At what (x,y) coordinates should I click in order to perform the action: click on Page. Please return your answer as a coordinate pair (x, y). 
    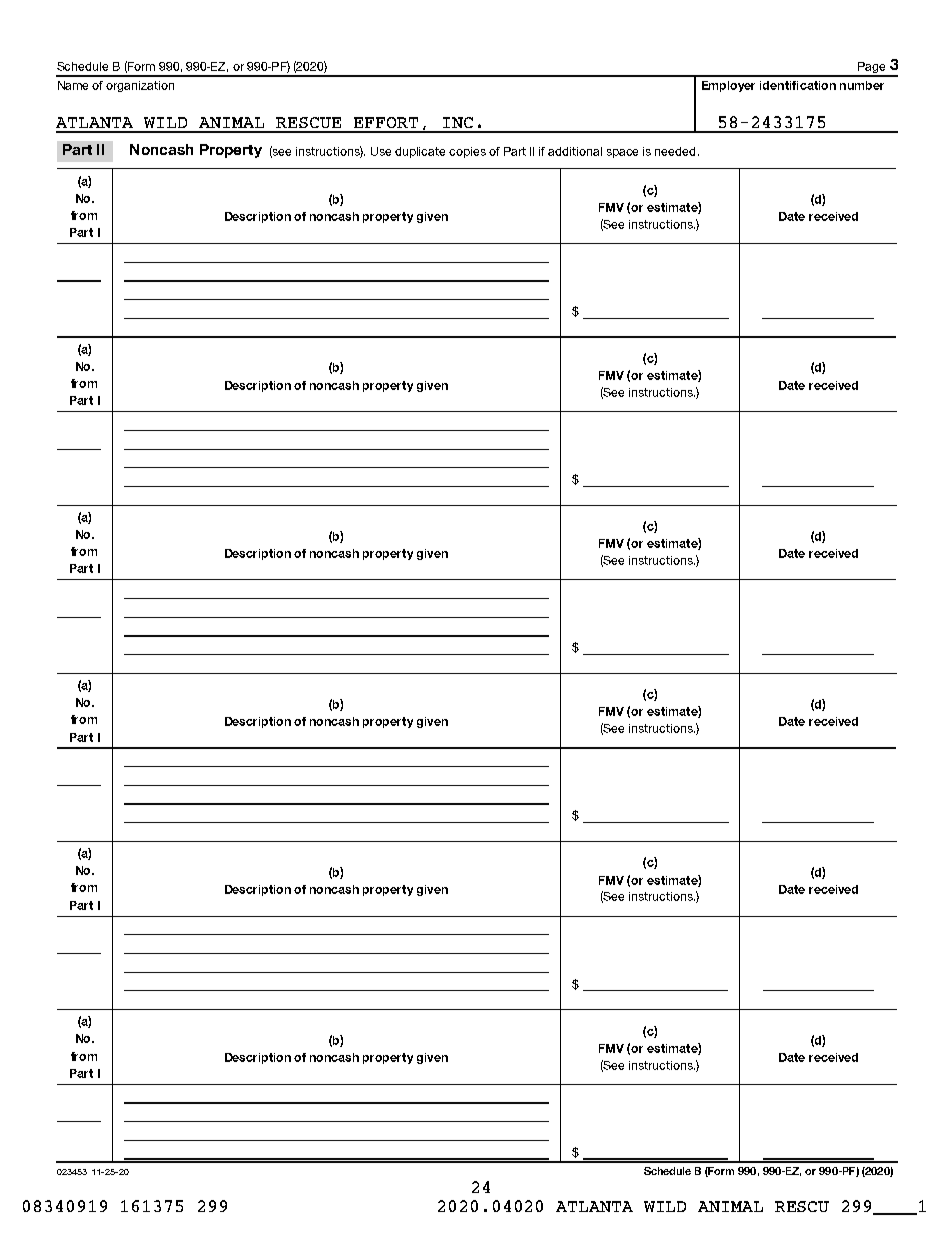
    Looking at the image, I should click on (872, 69).
